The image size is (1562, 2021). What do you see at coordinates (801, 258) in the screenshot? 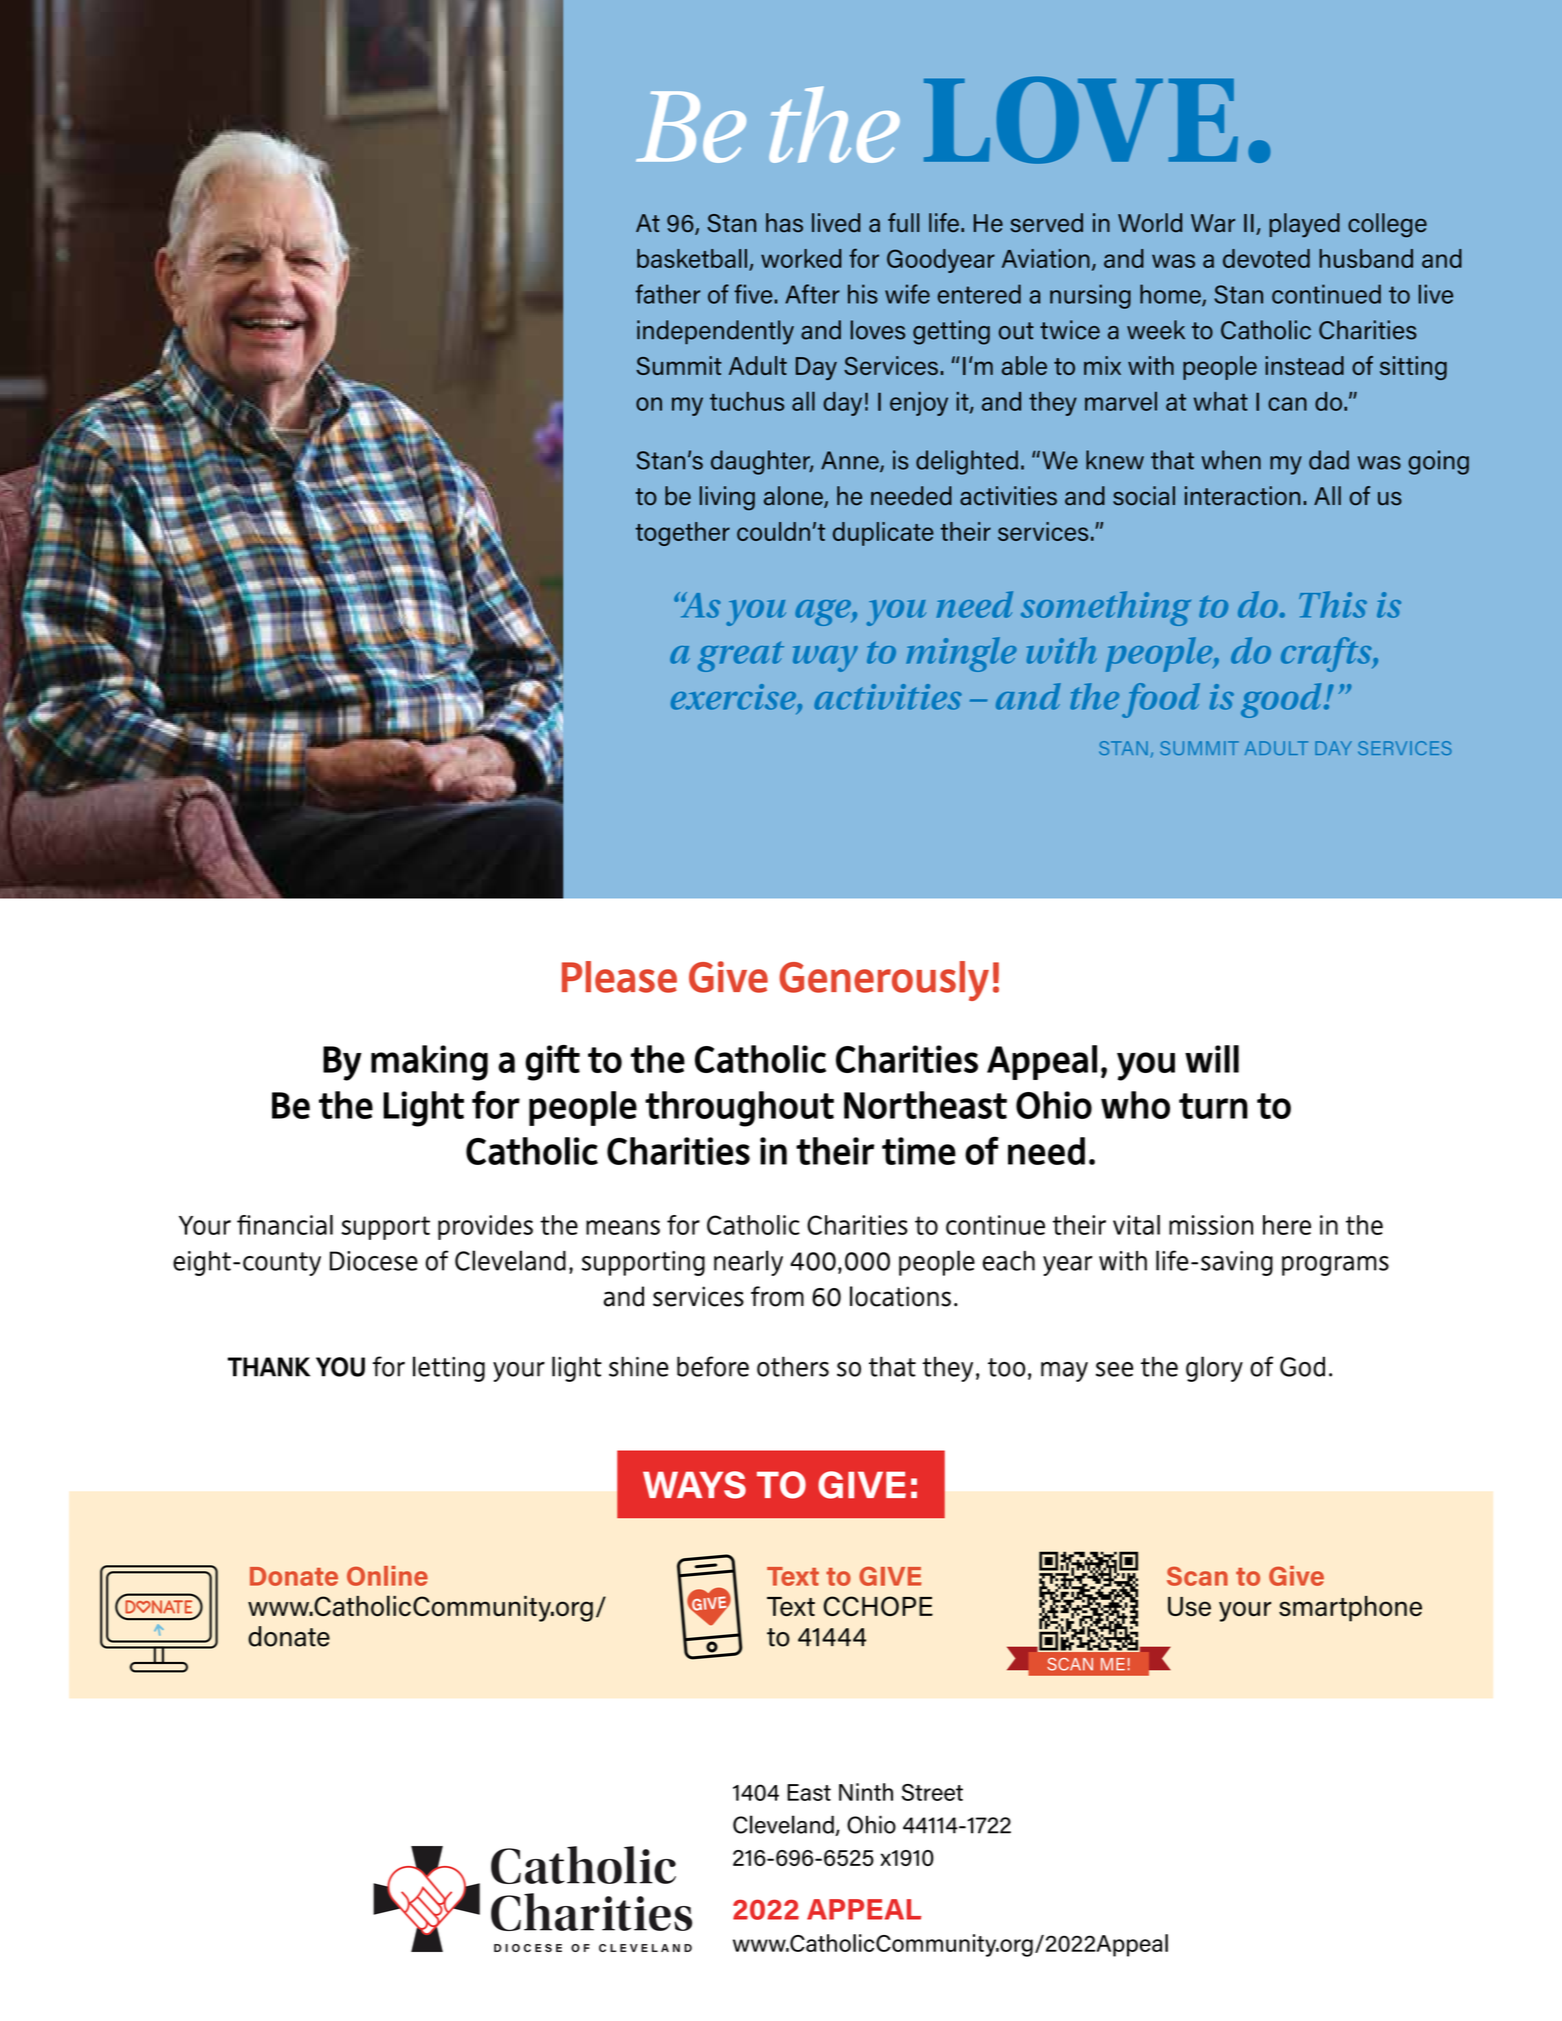
I see `worked` at bounding box center [801, 258].
